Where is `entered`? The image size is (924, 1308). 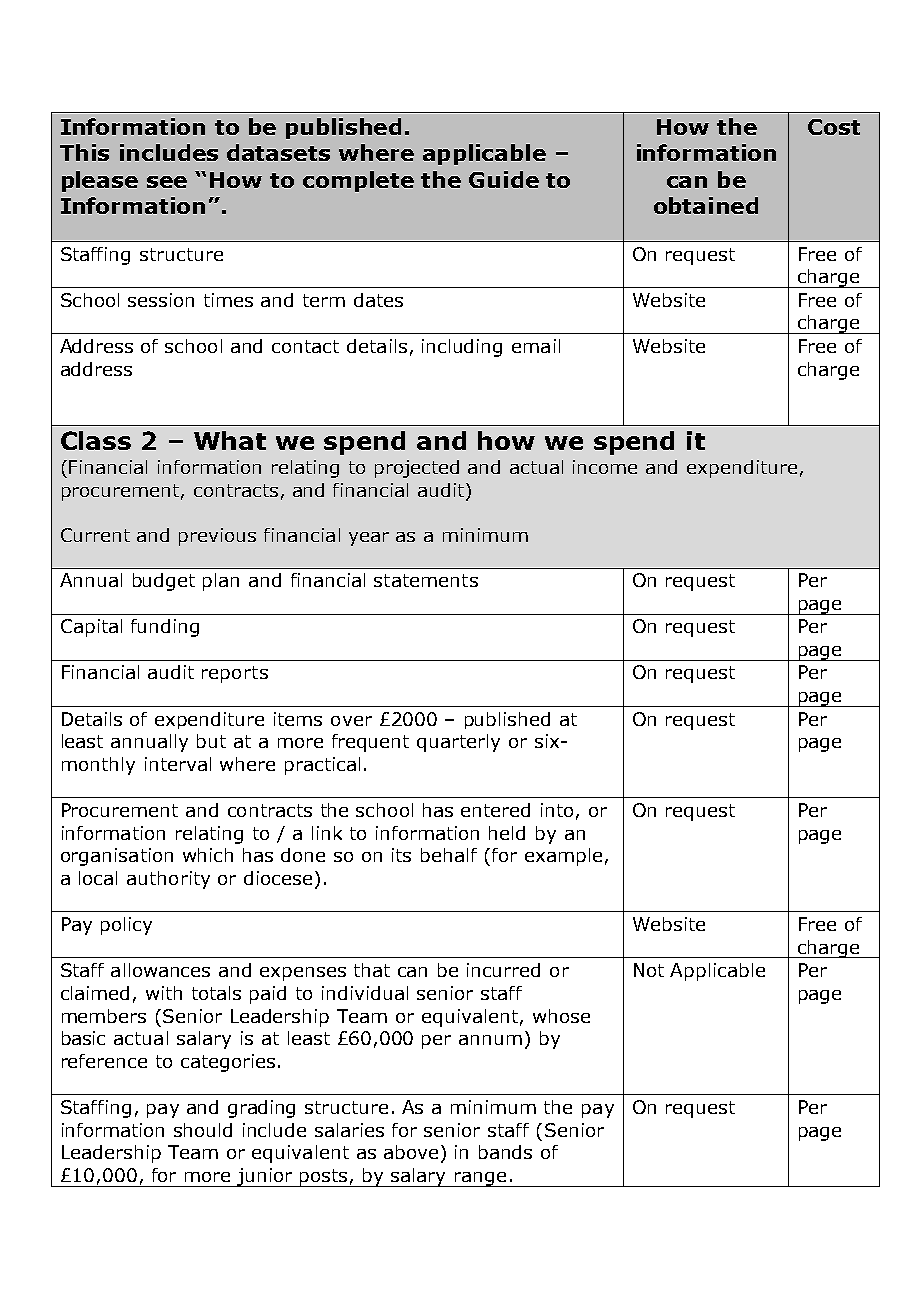 entered is located at coordinates (495, 810).
